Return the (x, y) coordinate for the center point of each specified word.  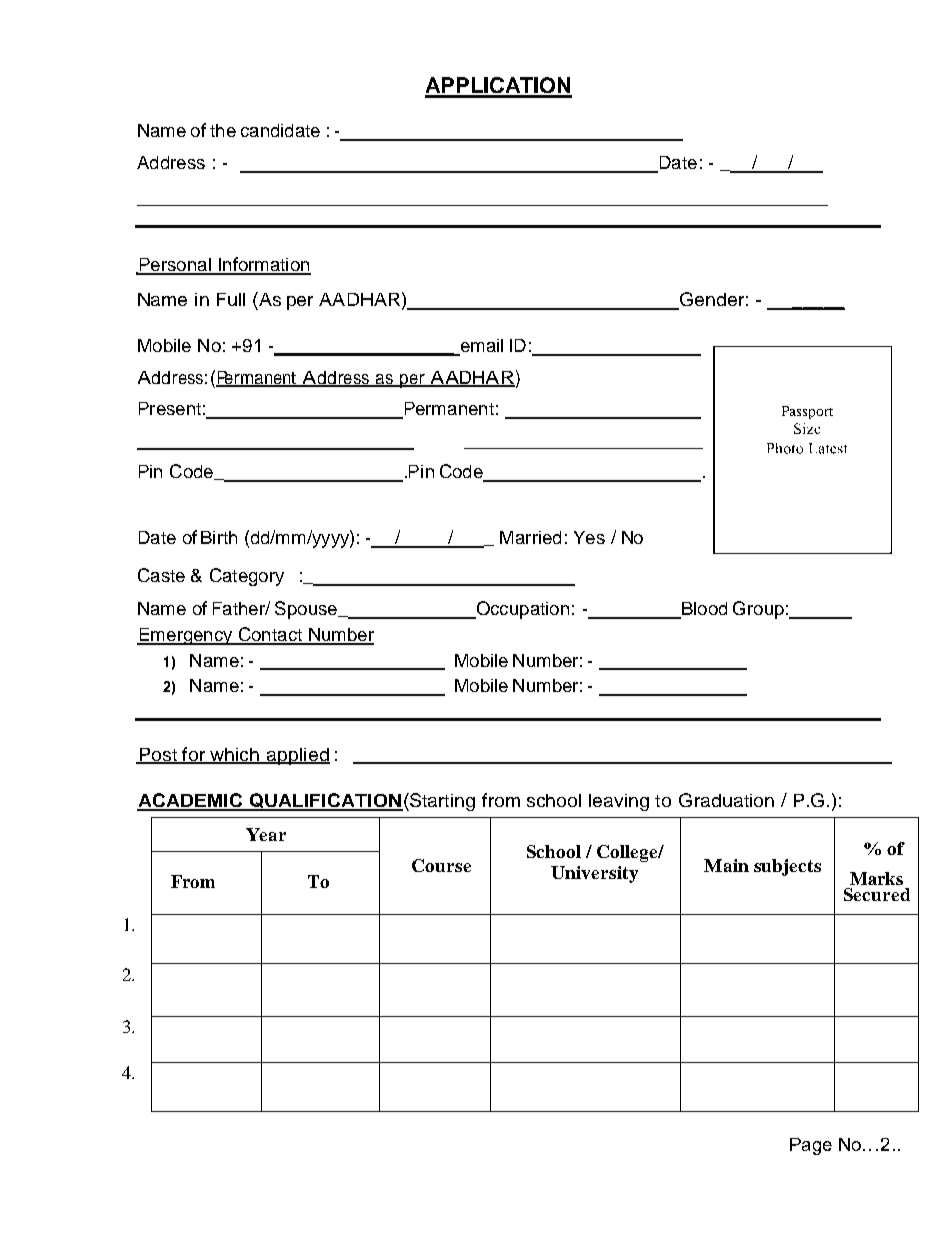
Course (441, 865)
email (480, 347)
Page (811, 1146)
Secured (877, 894)
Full (231, 299)
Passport (807, 412)
